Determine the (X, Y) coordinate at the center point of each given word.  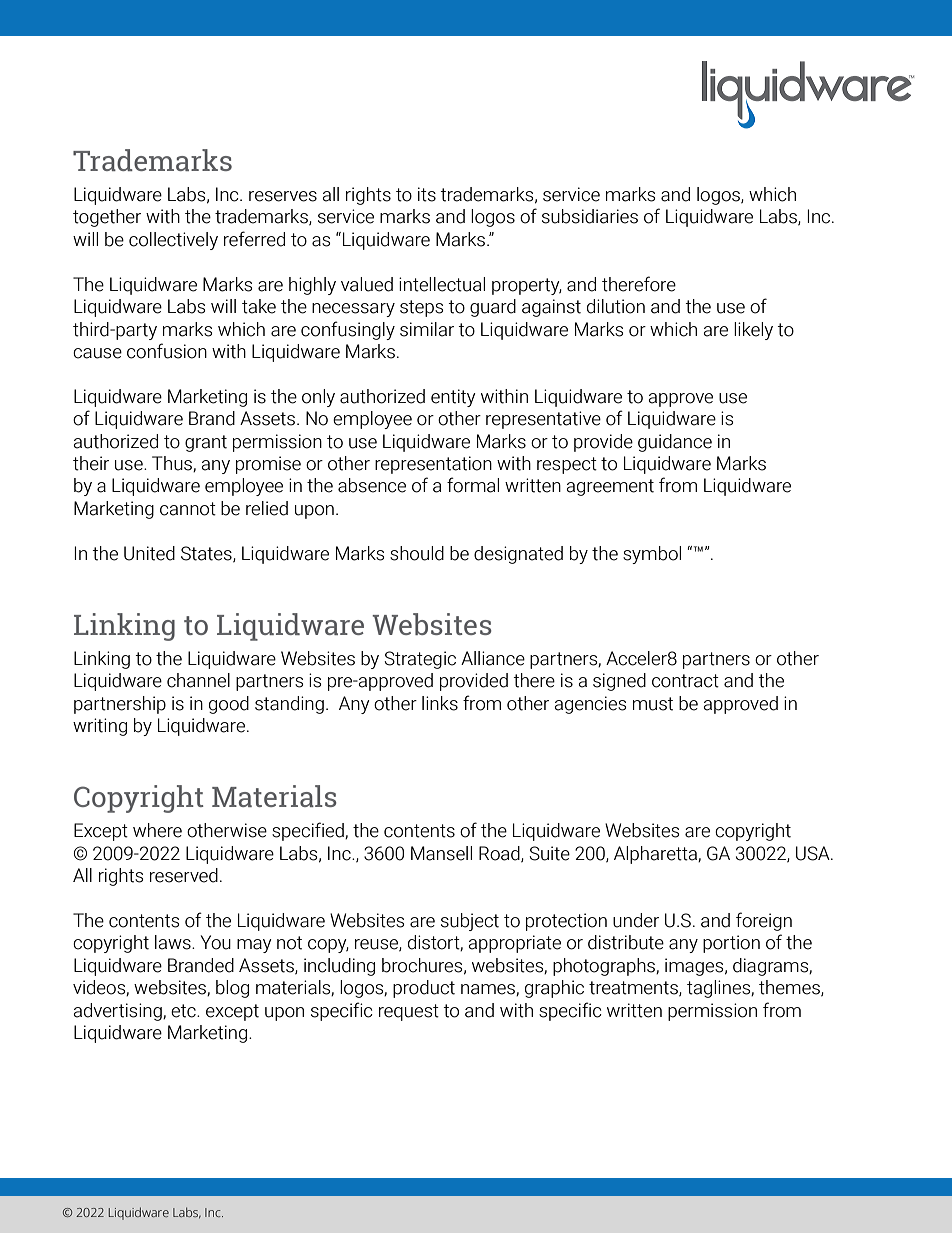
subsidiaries (590, 216)
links (440, 703)
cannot (188, 509)
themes (790, 988)
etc (184, 1011)
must (653, 704)
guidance (675, 443)
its (427, 194)
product (424, 989)
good (229, 705)
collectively (173, 241)
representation (433, 465)
